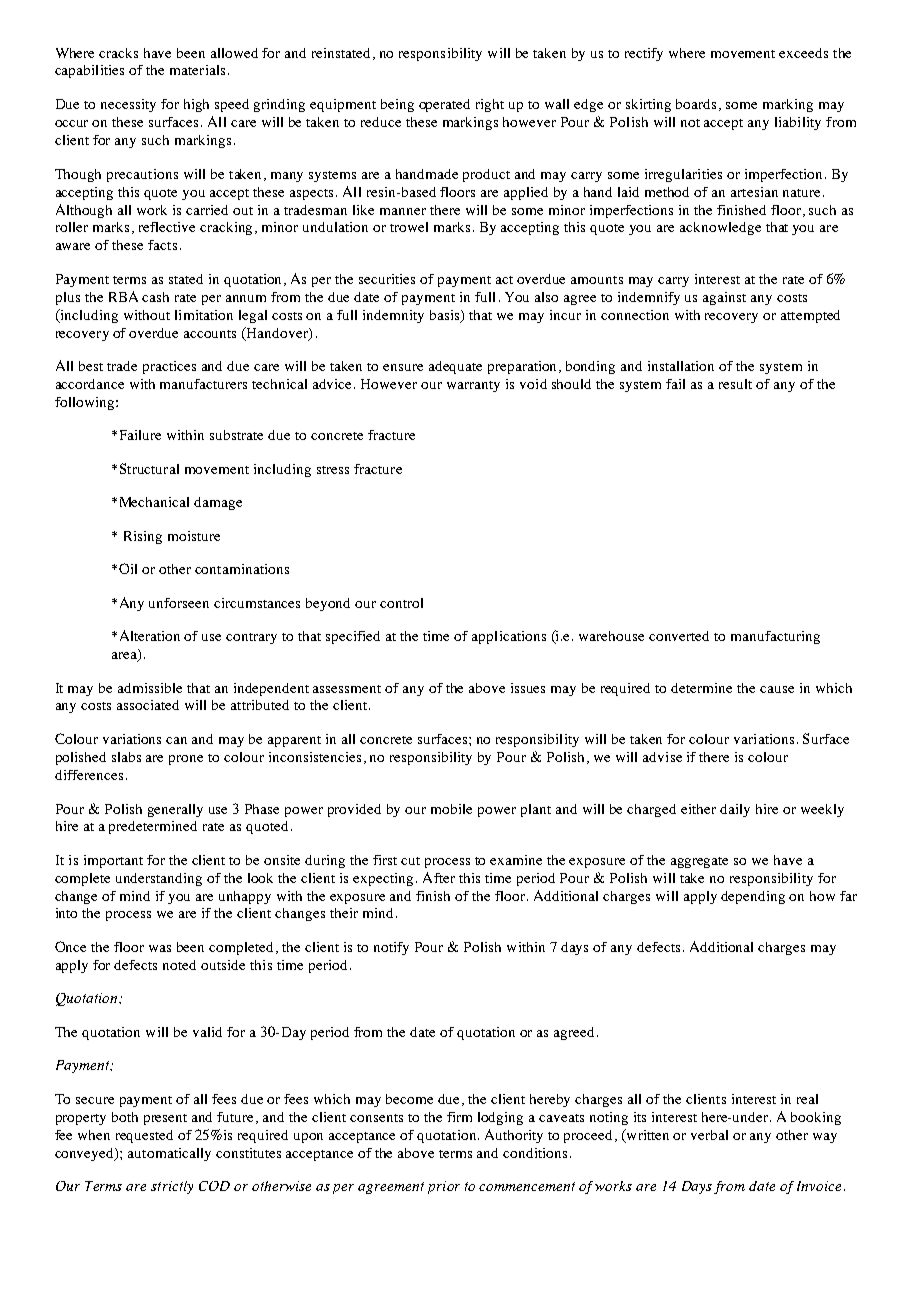 The height and width of the page is (1308, 924). What do you see at coordinates (753, 897) in the page?
I see `depending` at bounding box center [753, 897].
